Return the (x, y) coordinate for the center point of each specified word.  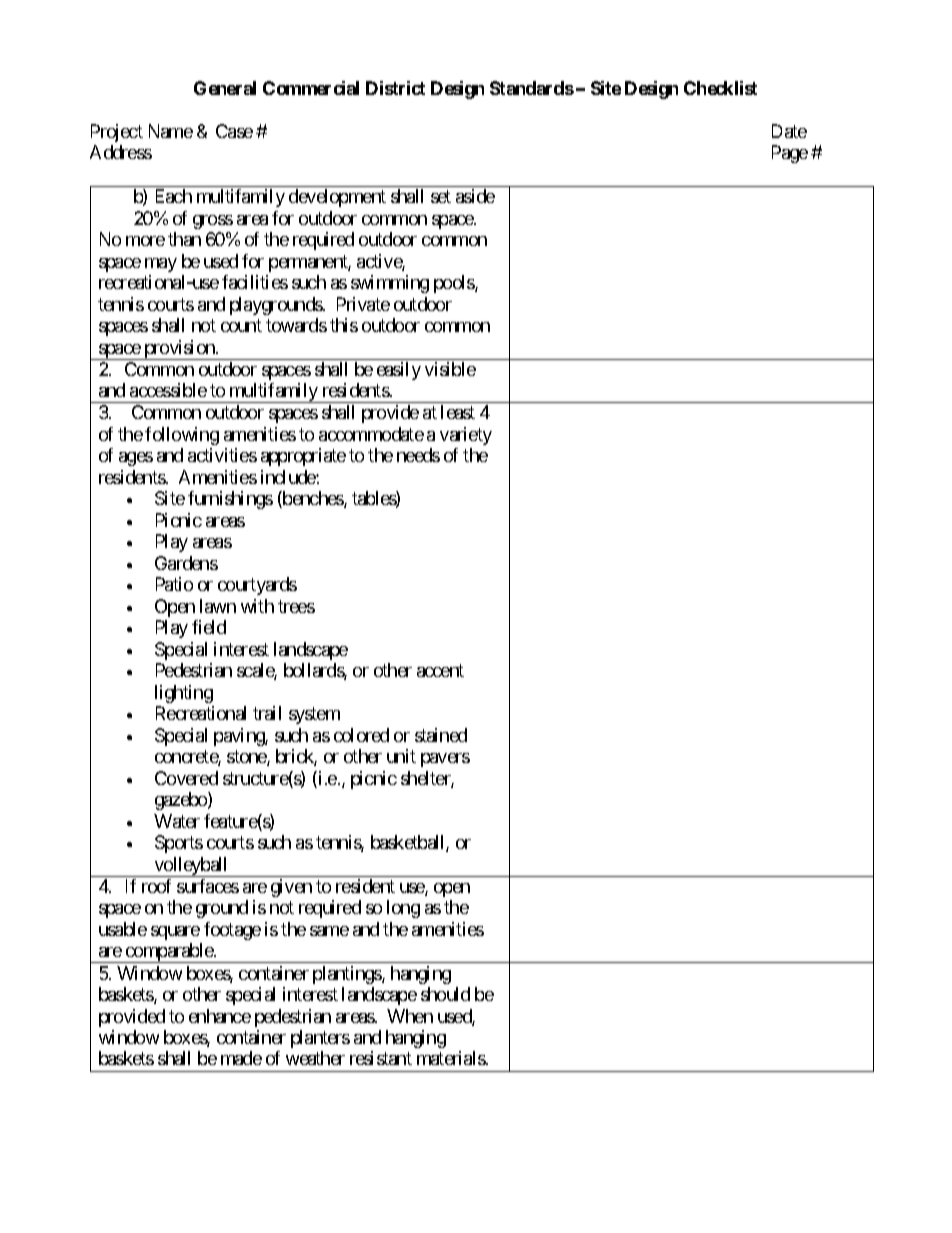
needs (418, 455)
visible (450, 369)
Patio (174, 584)
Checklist (720, 88)
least (458, 412)
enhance (220, 1016)
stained (441, 735)
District (395, 88)
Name (171, 131)
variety (466, 436)
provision (179, 350)
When (410, 1016)
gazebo (182, 801)
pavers (445, 760)
